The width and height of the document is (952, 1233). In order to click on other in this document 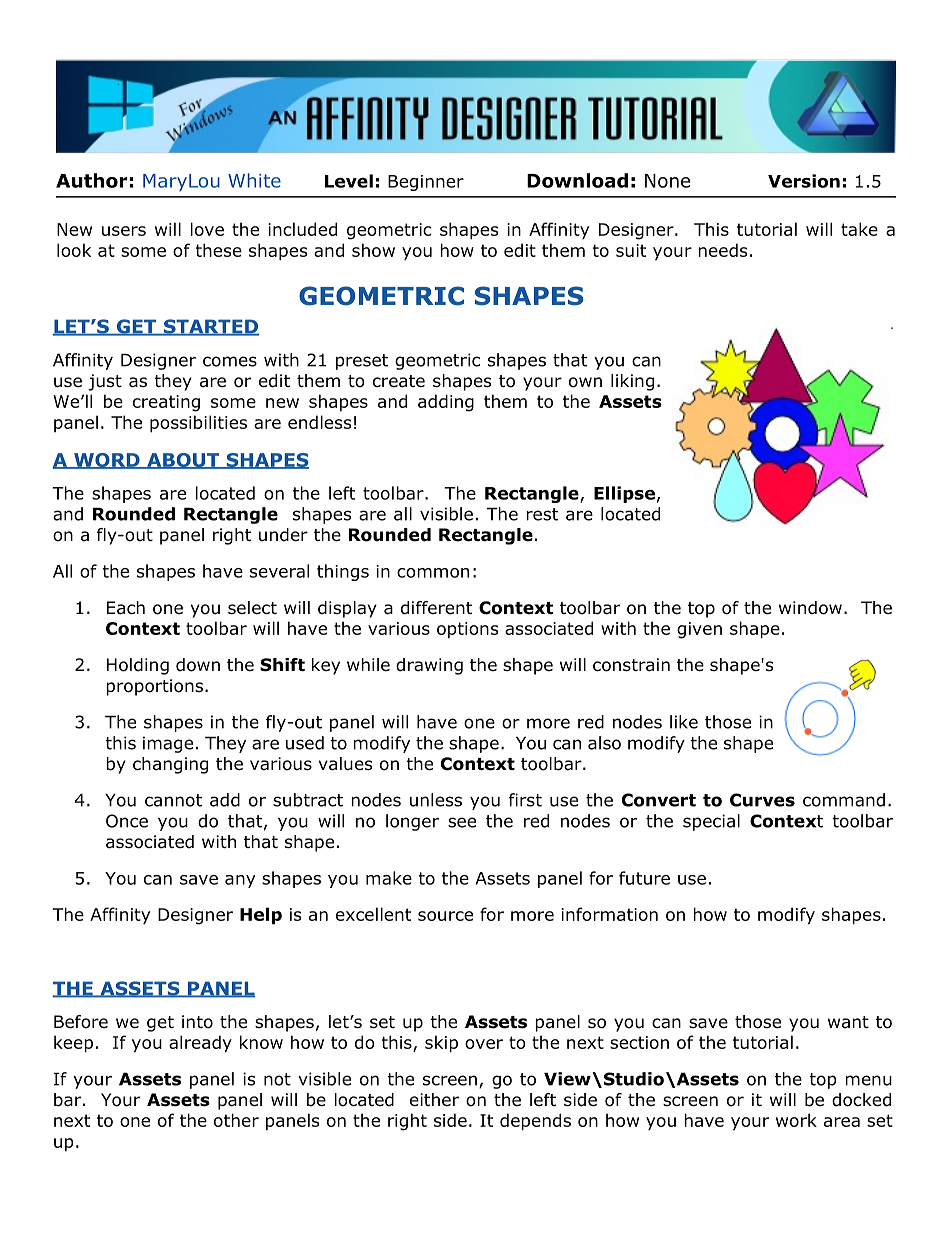, I will do `click(236, 1120)`.
